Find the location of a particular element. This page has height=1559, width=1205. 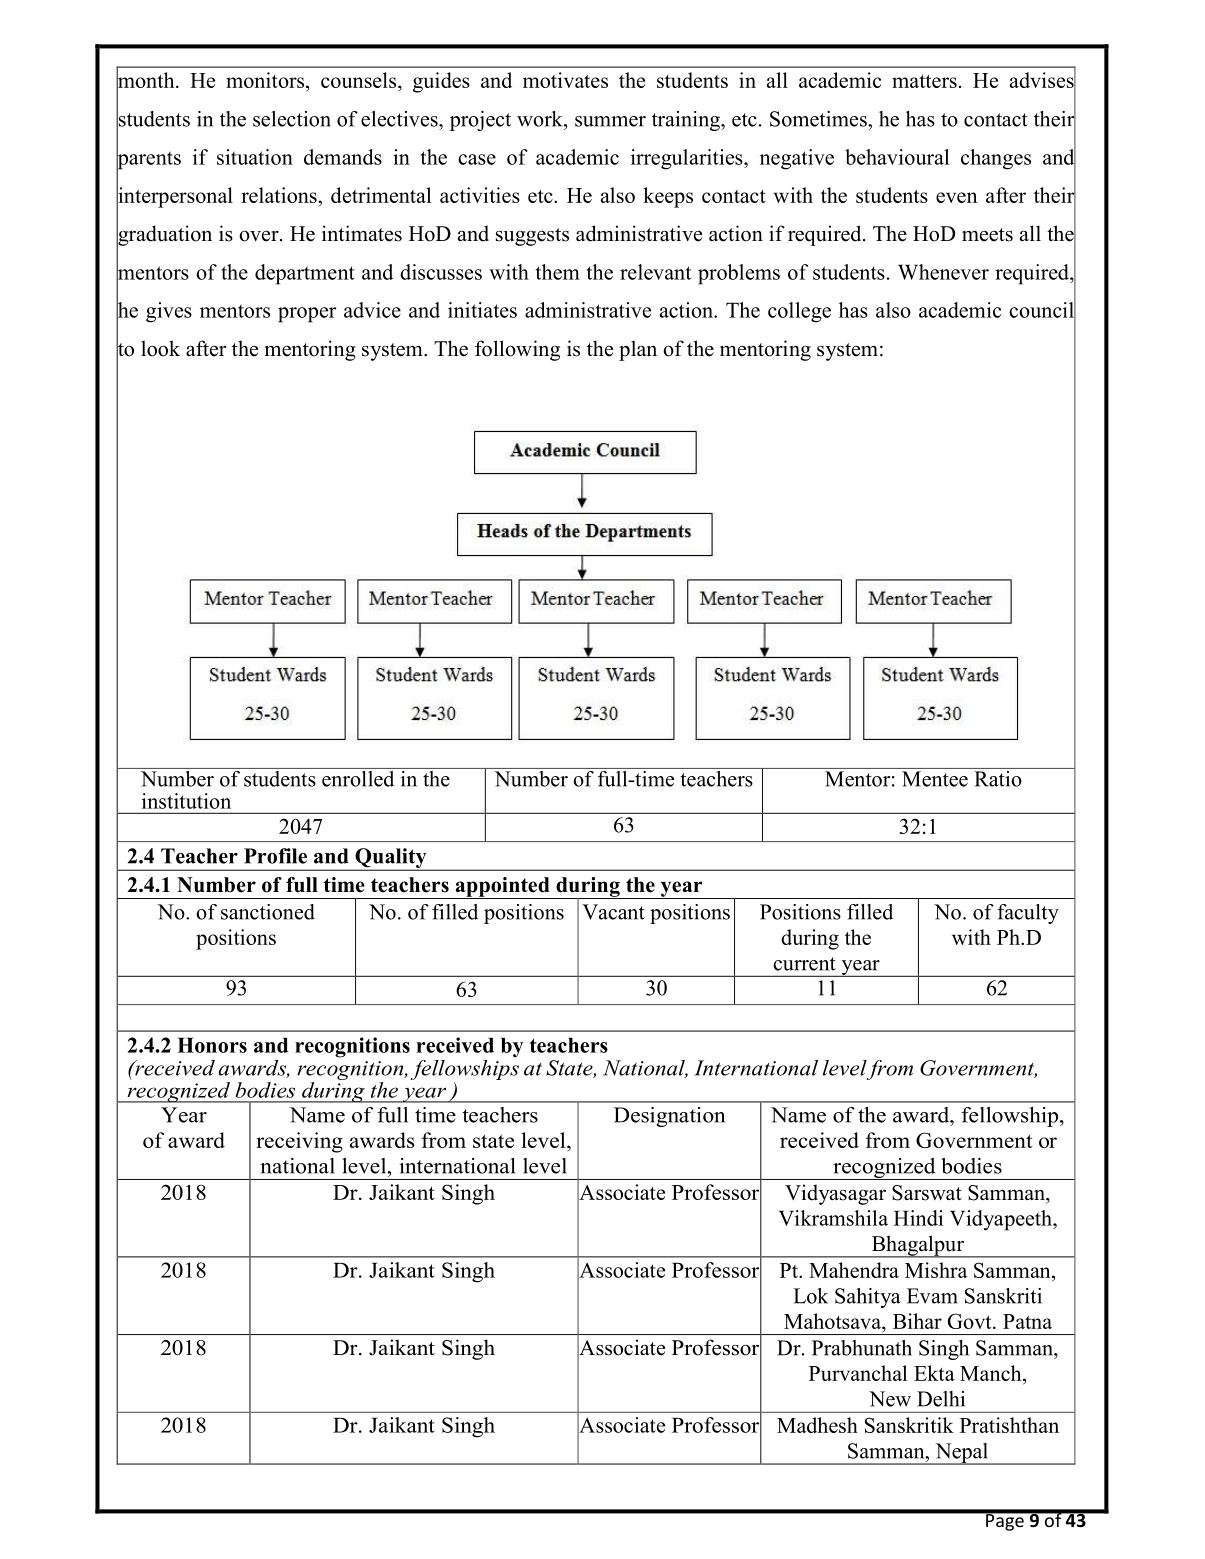

Lok is located at coordinates (810, 1296).
